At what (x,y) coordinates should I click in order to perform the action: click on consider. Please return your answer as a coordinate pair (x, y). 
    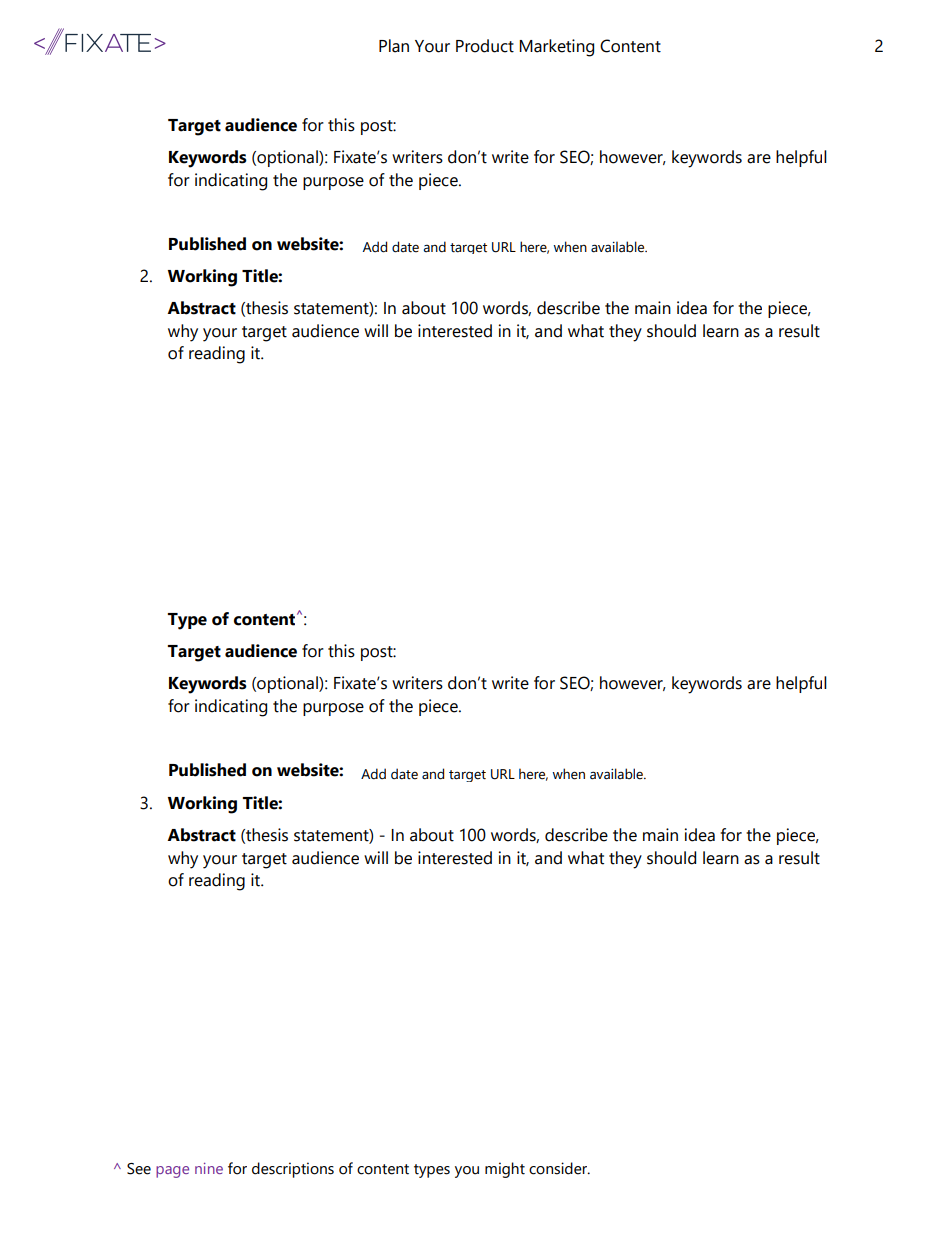
    Looking at the image, I should click on (559, 1168).
